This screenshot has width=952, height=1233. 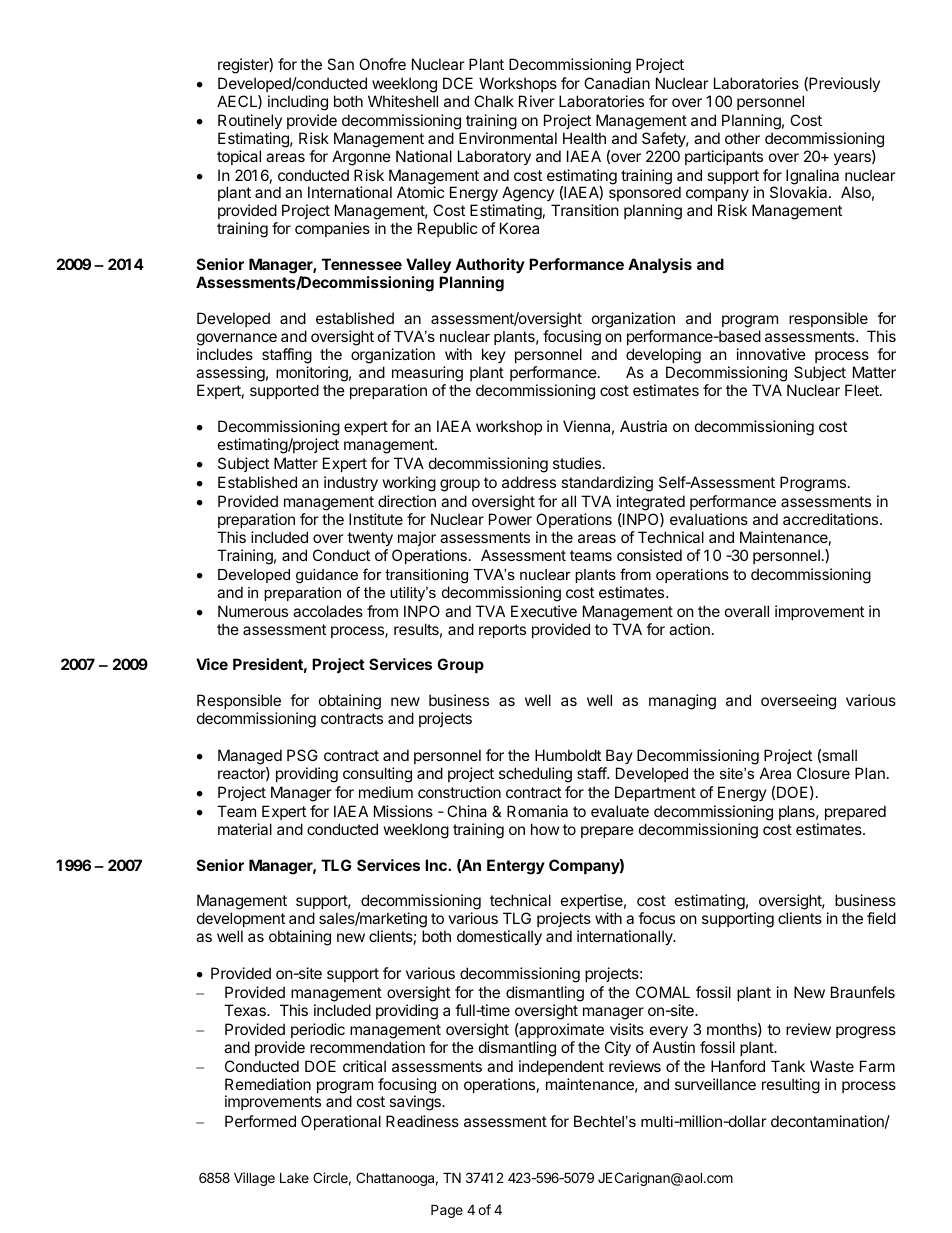 I want to click on Lake, so click(x=294, y=1178).
